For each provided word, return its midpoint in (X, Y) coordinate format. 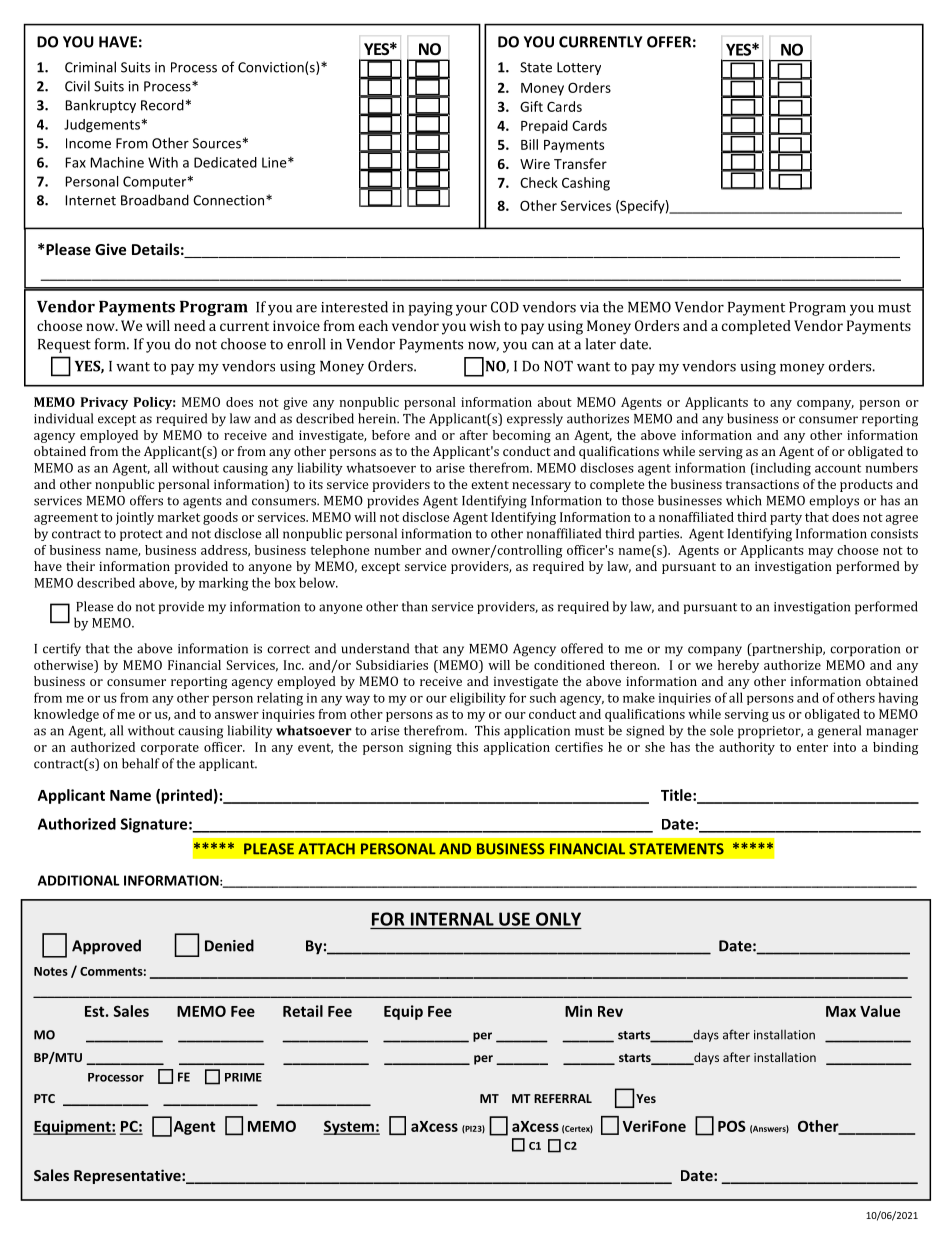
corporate (170, 749)
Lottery (579, 68)
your (471, 310)
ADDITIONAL (79, 880)
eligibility (478, 699)
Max (841, 1011)
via (589, 307)
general (839, 732)
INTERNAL (452, 919)
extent (490, 484)
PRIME (243, 1077)
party (786, 519)
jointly (135, 518)
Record (162, 105)
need (189, 325)
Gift (531, 106)
